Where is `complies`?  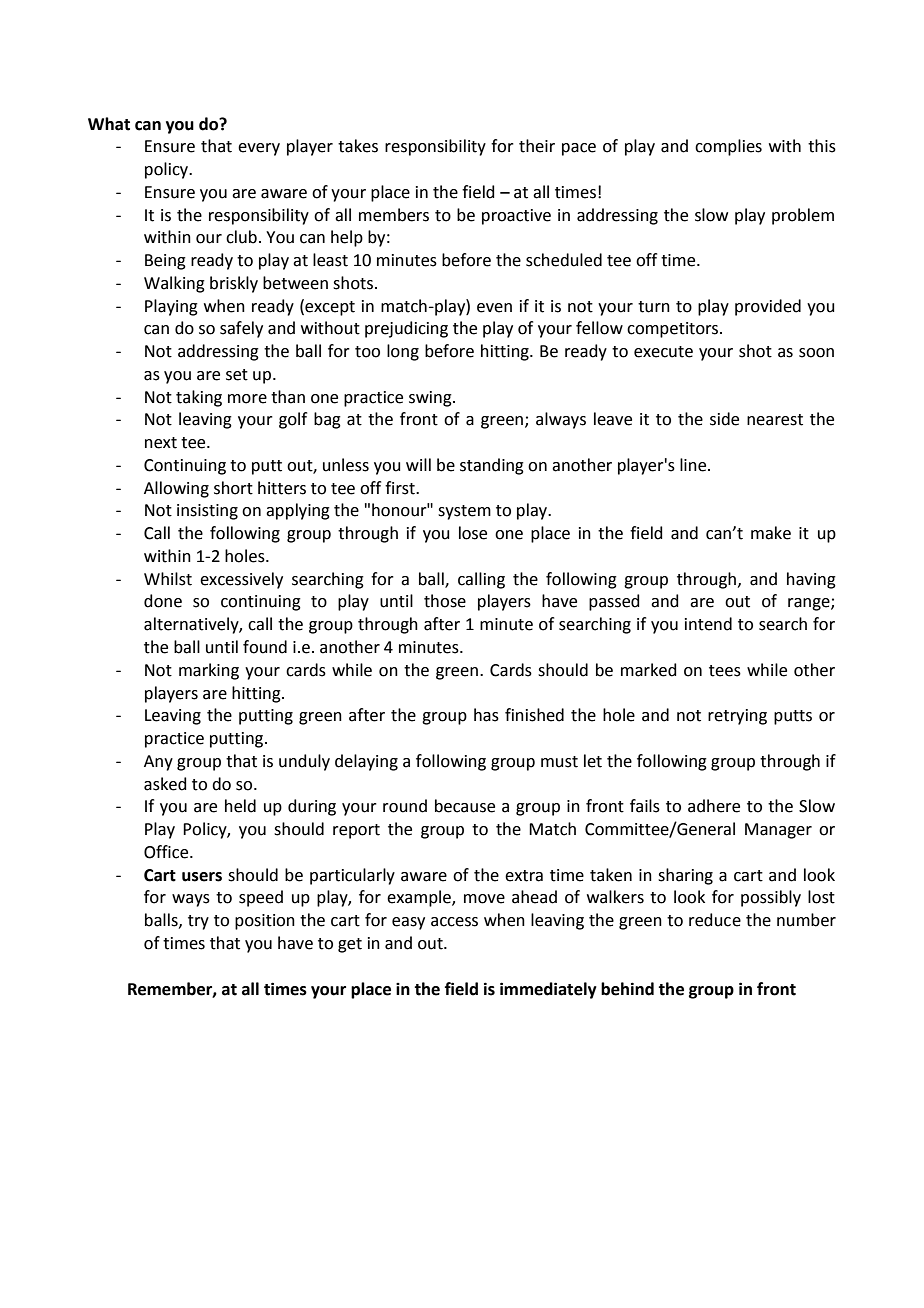 complies is located at coordinates (728, 147).
